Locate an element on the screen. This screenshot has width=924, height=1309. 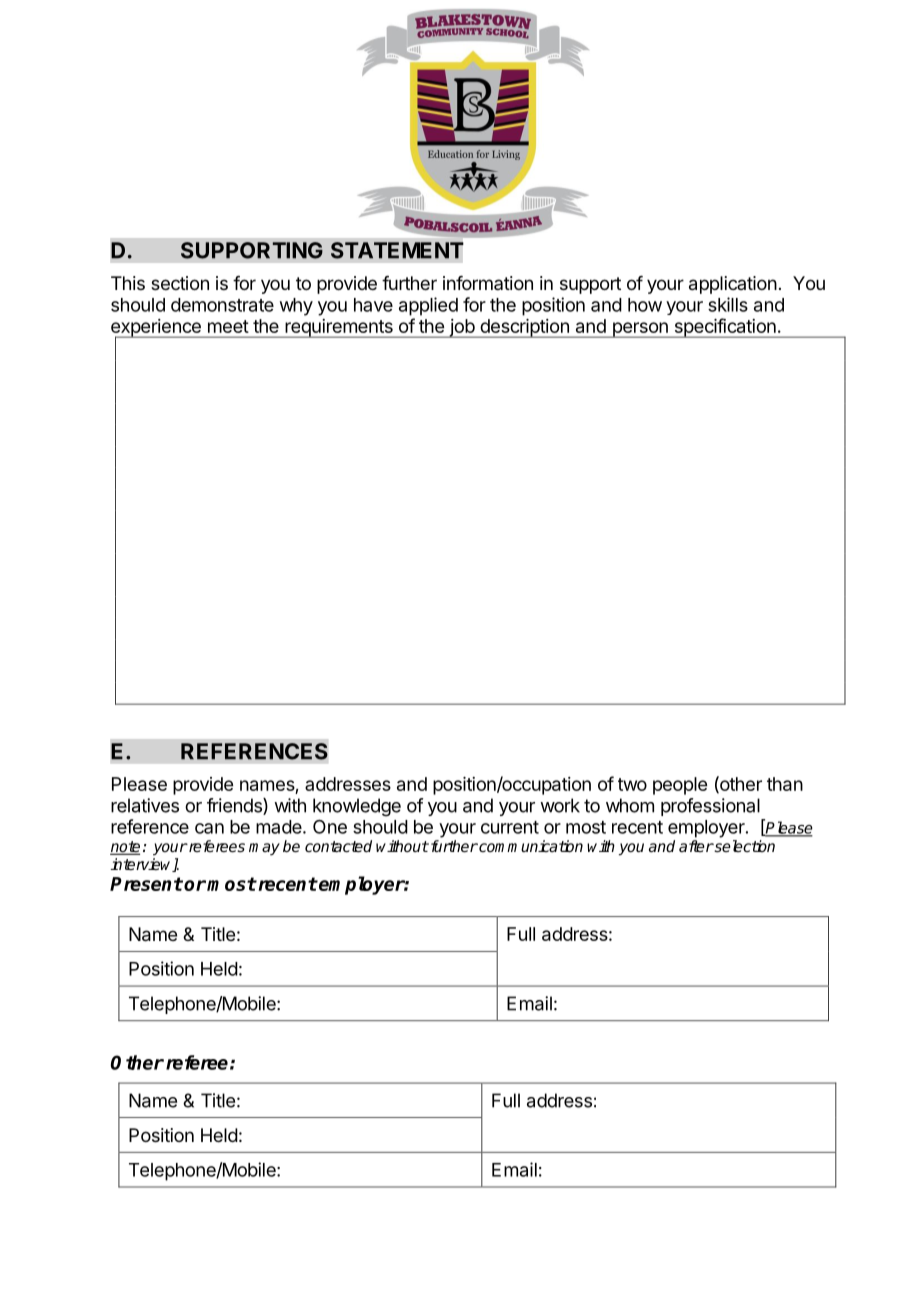
people is located at coordinates (680, 786).
